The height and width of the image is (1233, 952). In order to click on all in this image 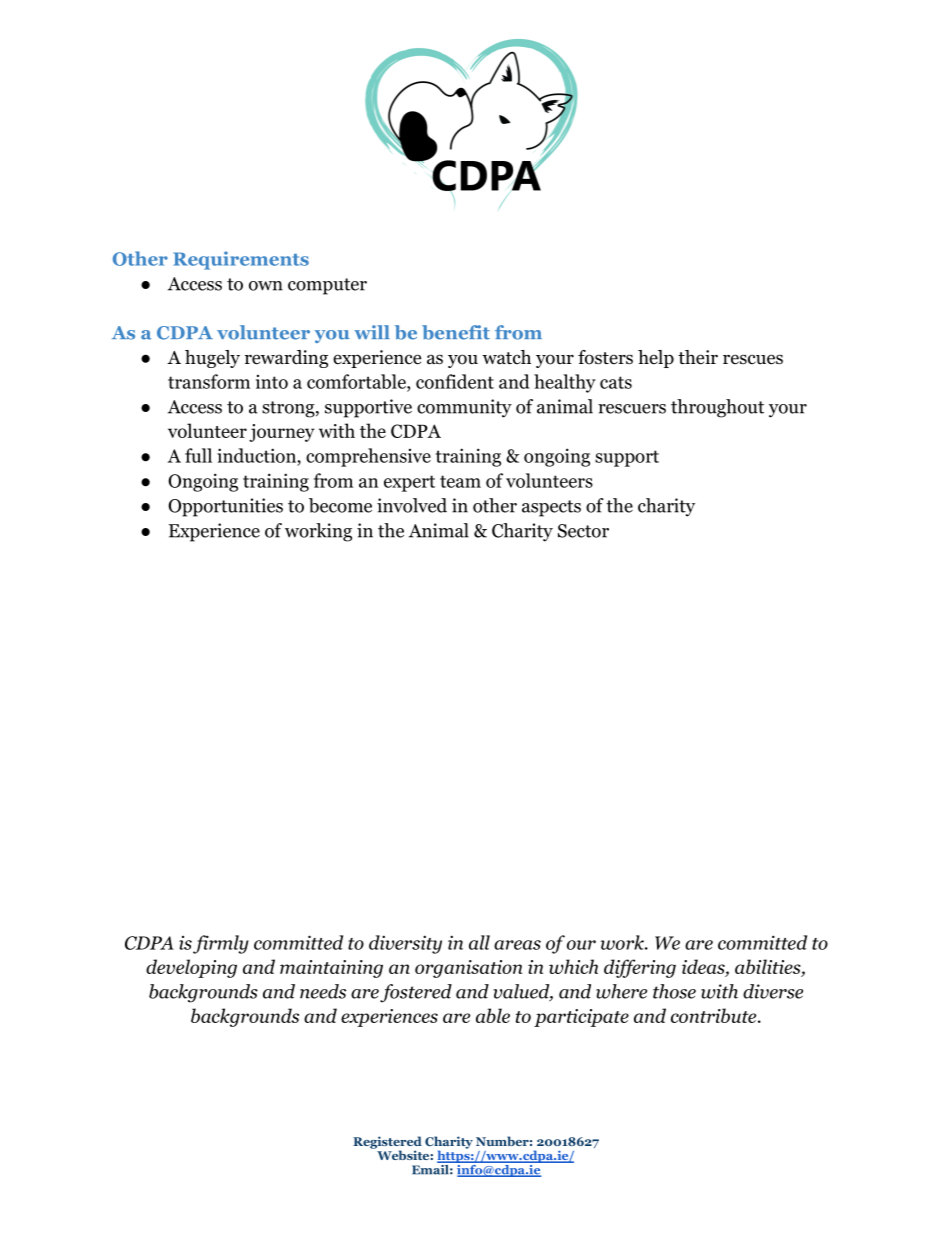, I will do `click(479, 942)`.
